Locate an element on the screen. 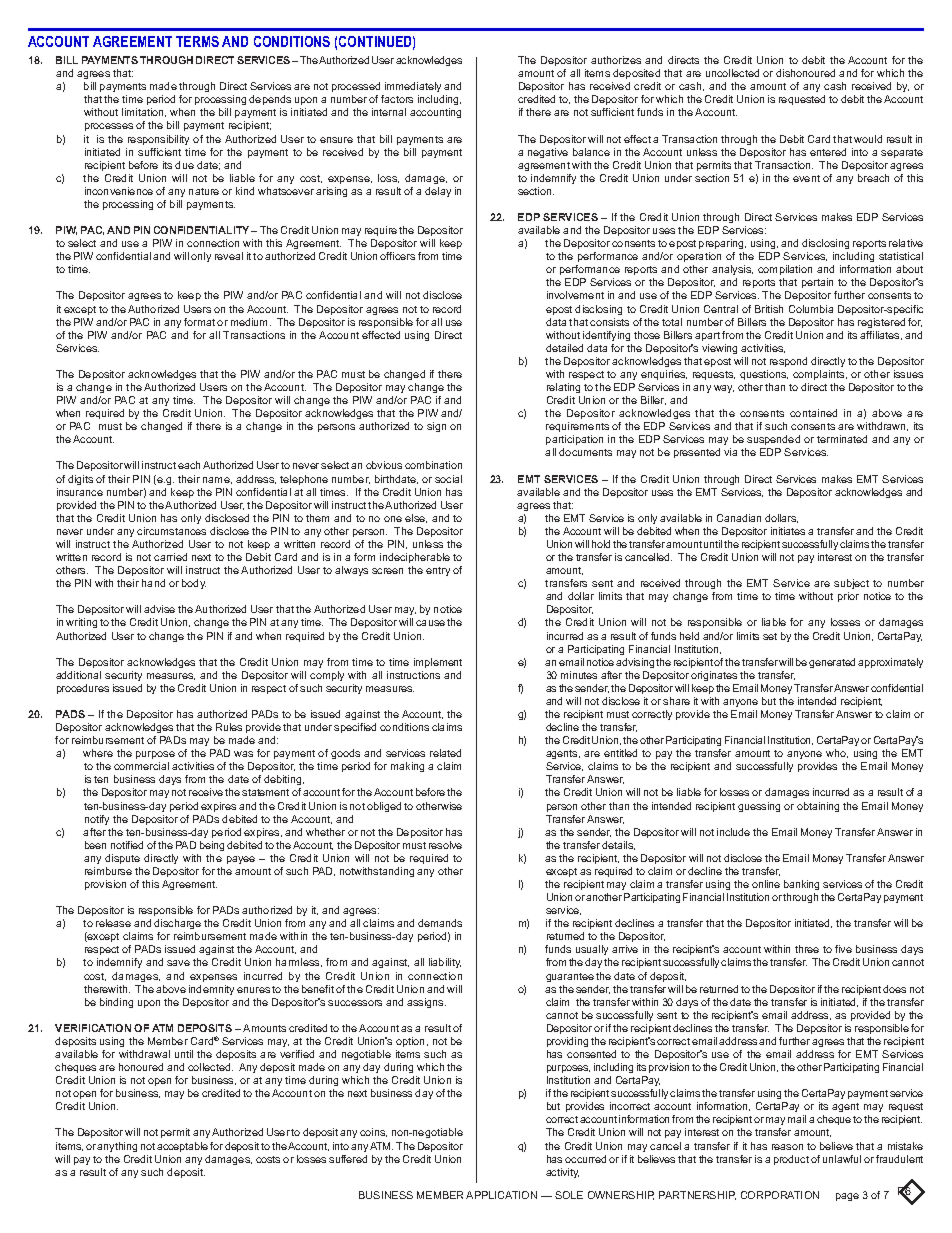 The image size is (952, 1233). respond is located at coordinates (788, 362).
